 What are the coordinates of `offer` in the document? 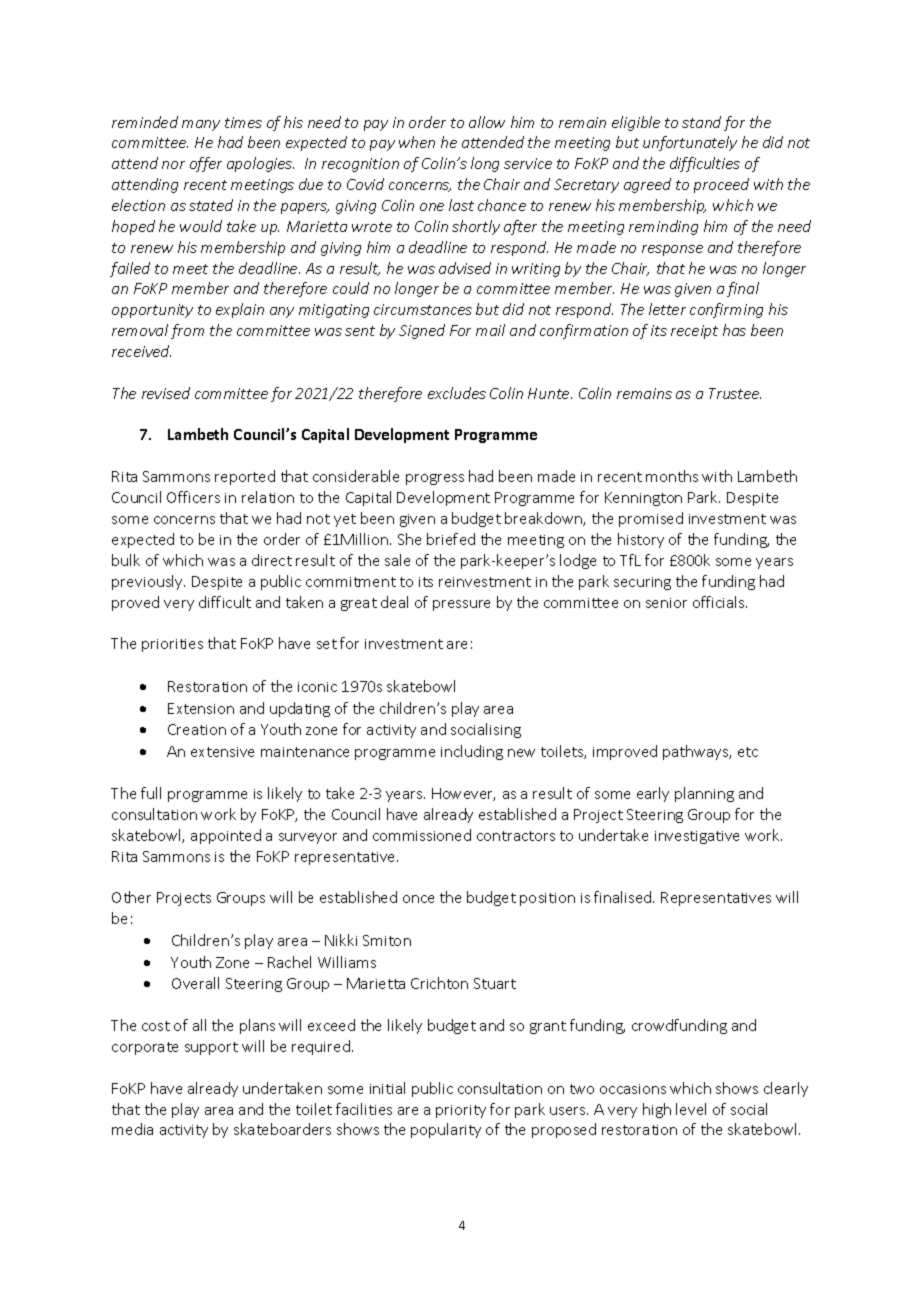 It's located at (206, 164).
